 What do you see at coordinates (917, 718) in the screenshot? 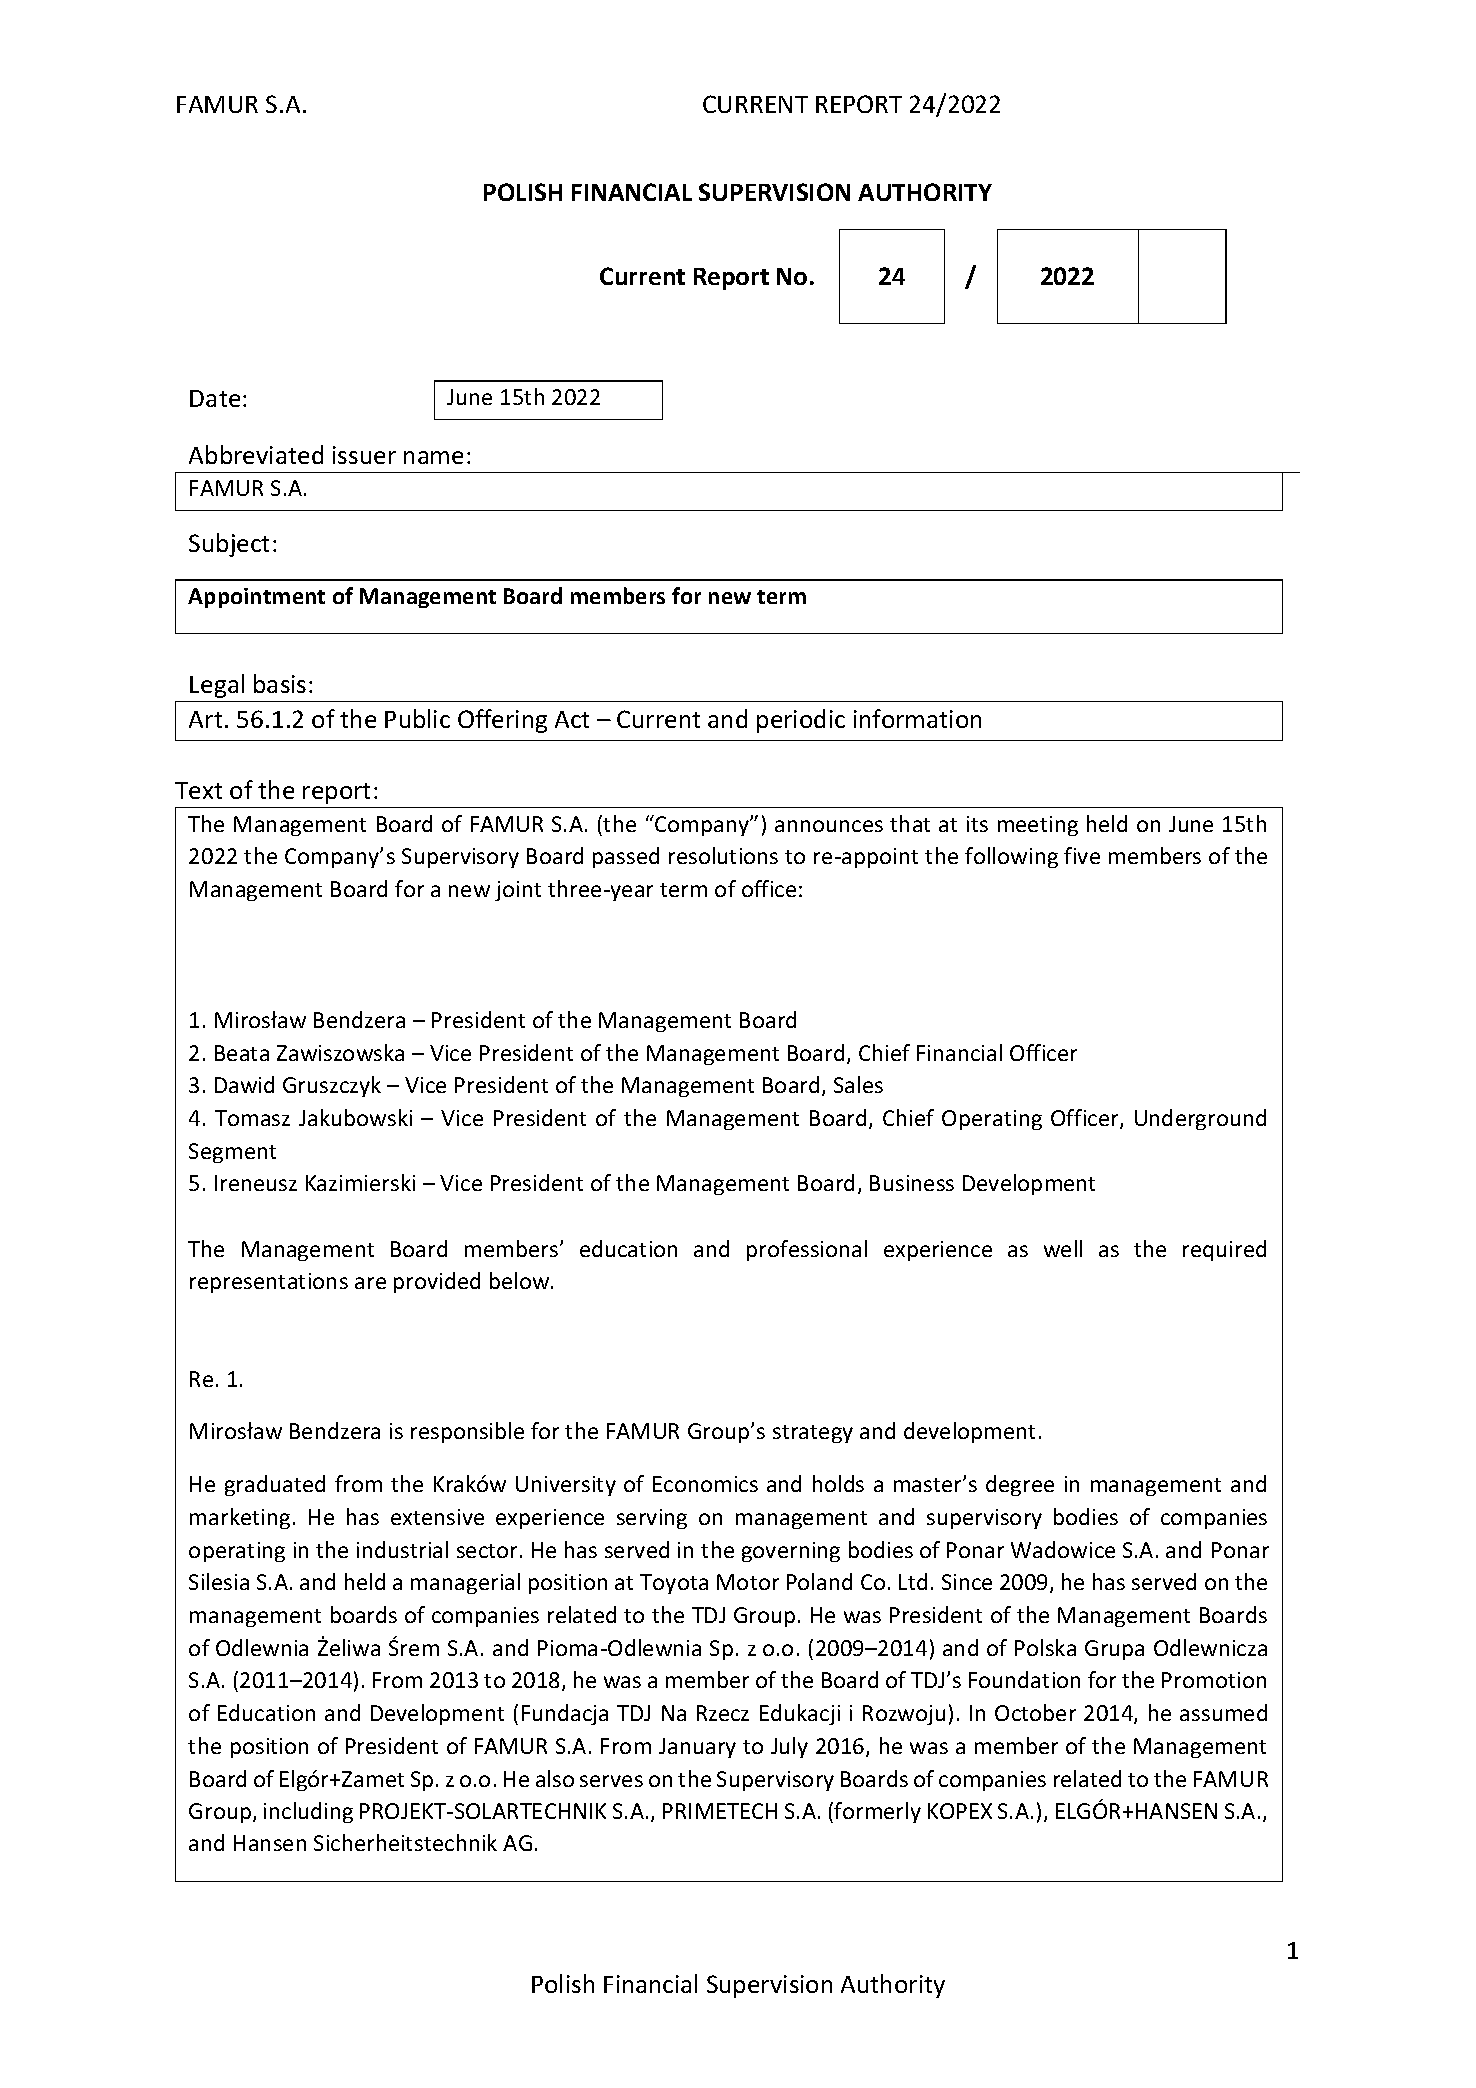
I see `information` at bounding box center [917, 718].
